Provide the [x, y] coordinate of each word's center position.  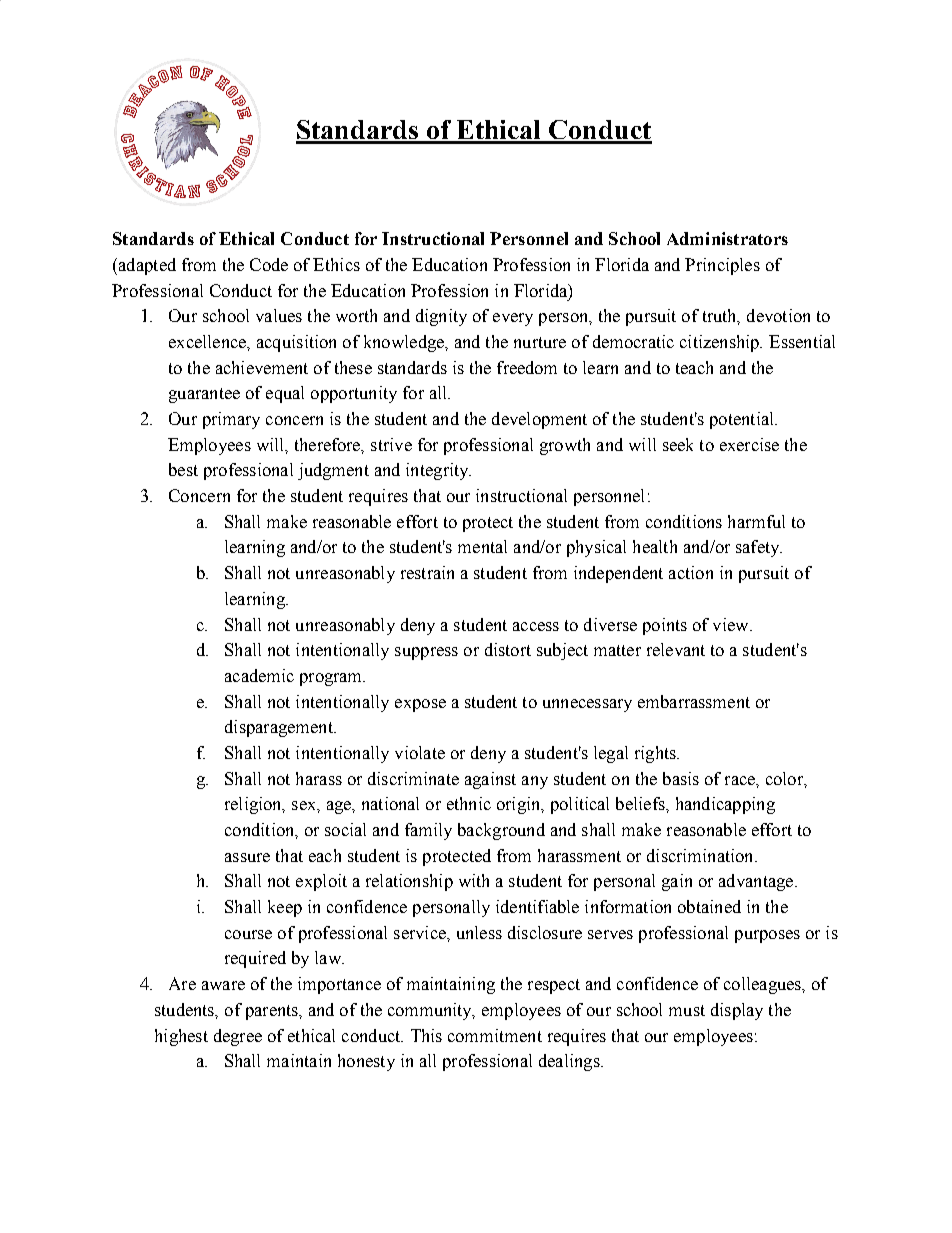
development [539, 420]
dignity [441, 317]
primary [231, 420]
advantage [757, 882]
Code [269, 264]
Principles [722, 266]
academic [259, 675]
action [691, 572]
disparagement [280, 728]
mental [482, 546]
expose [420, 705]
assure [247, 857]
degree [238, 1037]
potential [743, 420]
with [474, 880]
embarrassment [694, 701]
